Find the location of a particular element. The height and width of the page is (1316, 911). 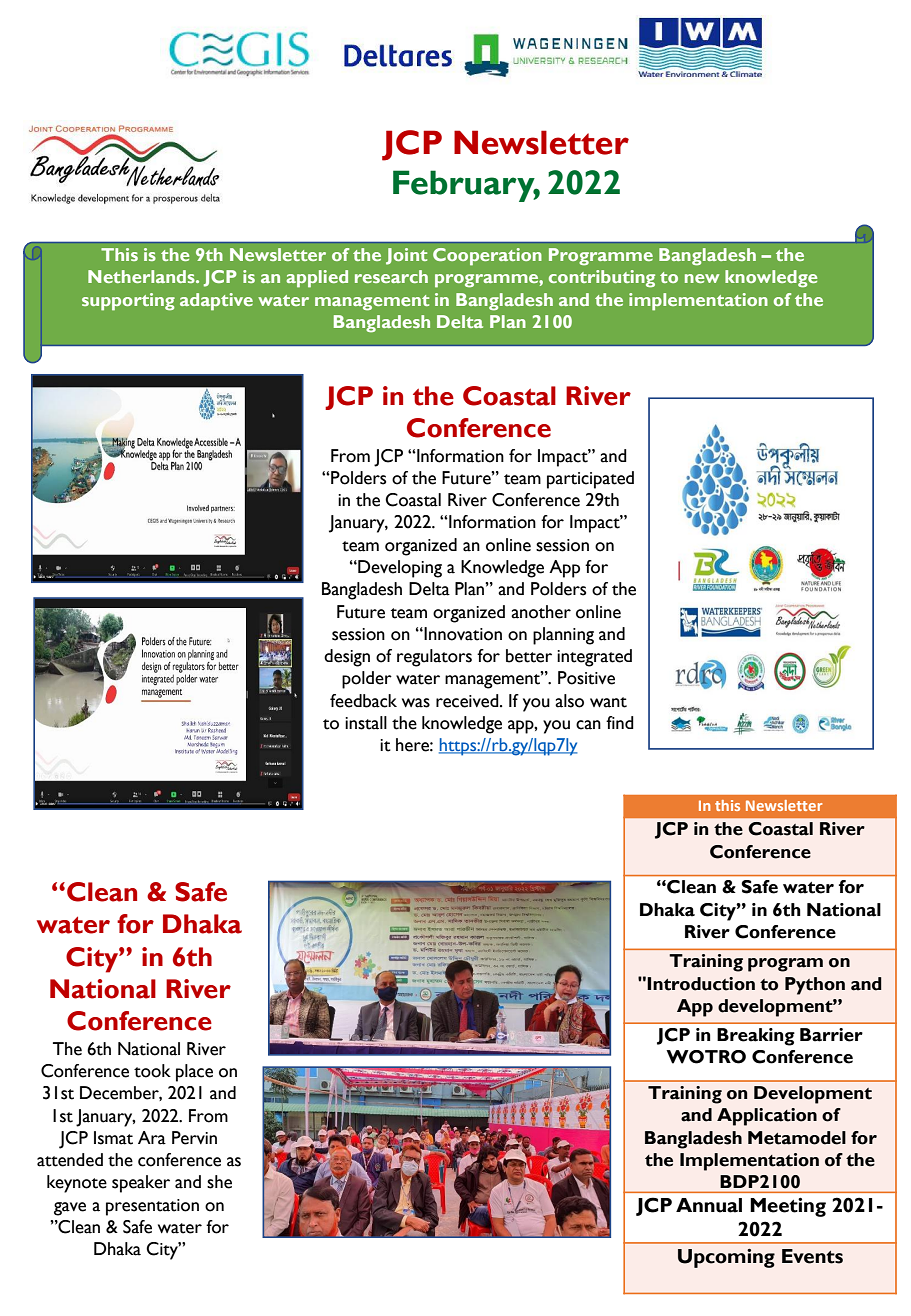

design is located at coordinates (347, 658).
